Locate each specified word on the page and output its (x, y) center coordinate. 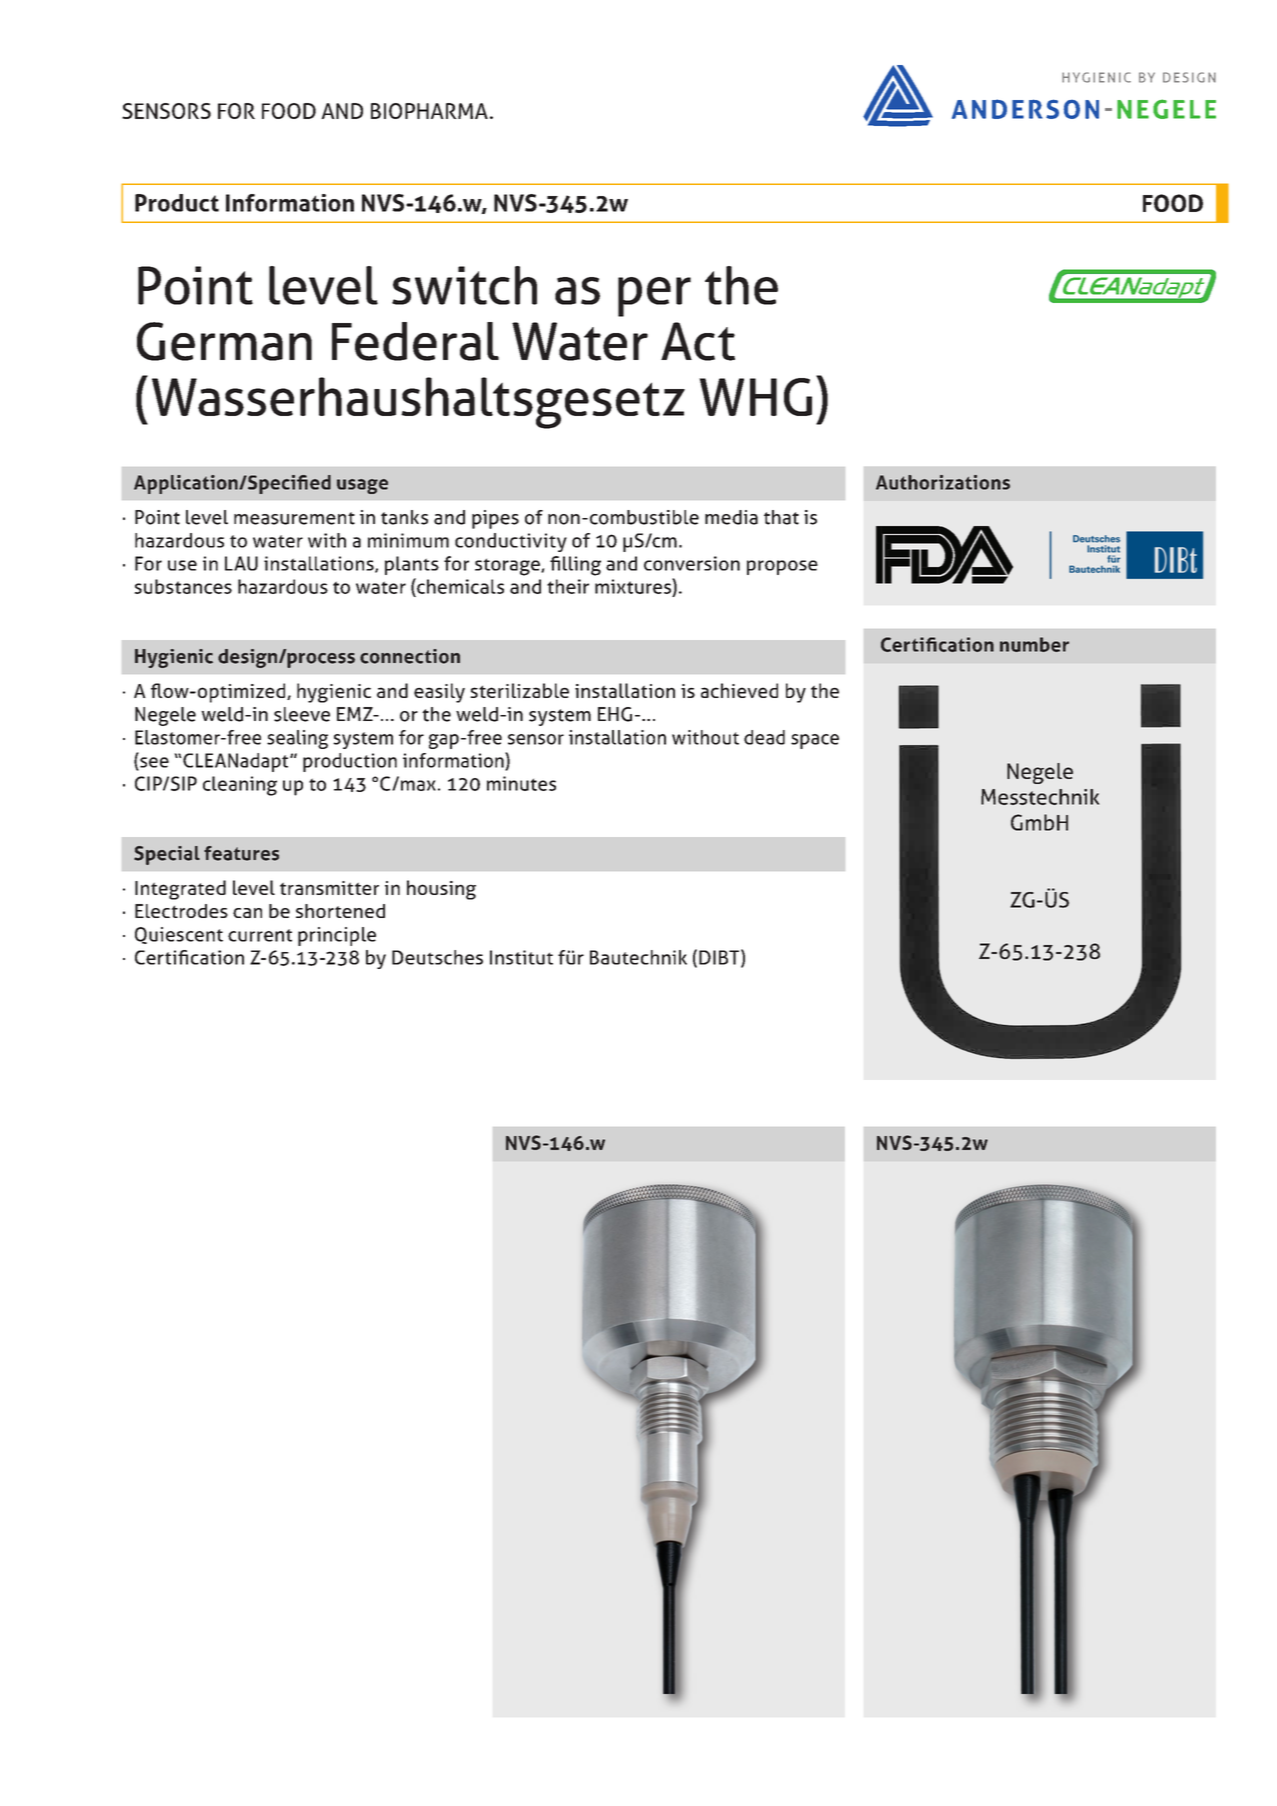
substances (183, 586)
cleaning (240, 786)
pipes (495, 519)
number (1034, 644)
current (260, 935)
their (568, 586)
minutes (521, 783)
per (654, 297)
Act (698, 341)
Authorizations (943, 482)
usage (362, 486)
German (224, 341)
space (815, 741)
